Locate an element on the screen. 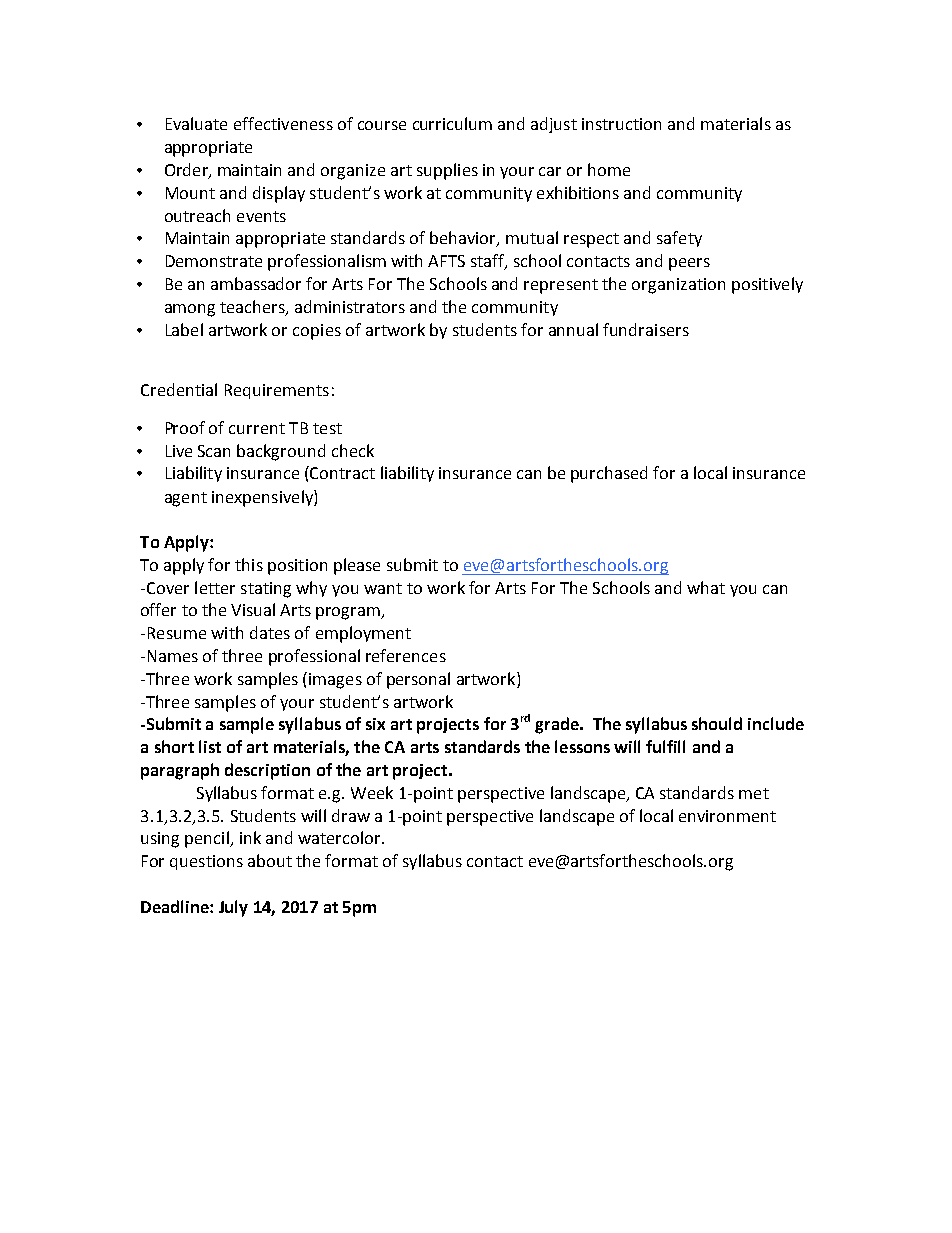 Image resolution: width=952 pixels, height=1233 pixels. instruction is located at coordinates (621, 124).
